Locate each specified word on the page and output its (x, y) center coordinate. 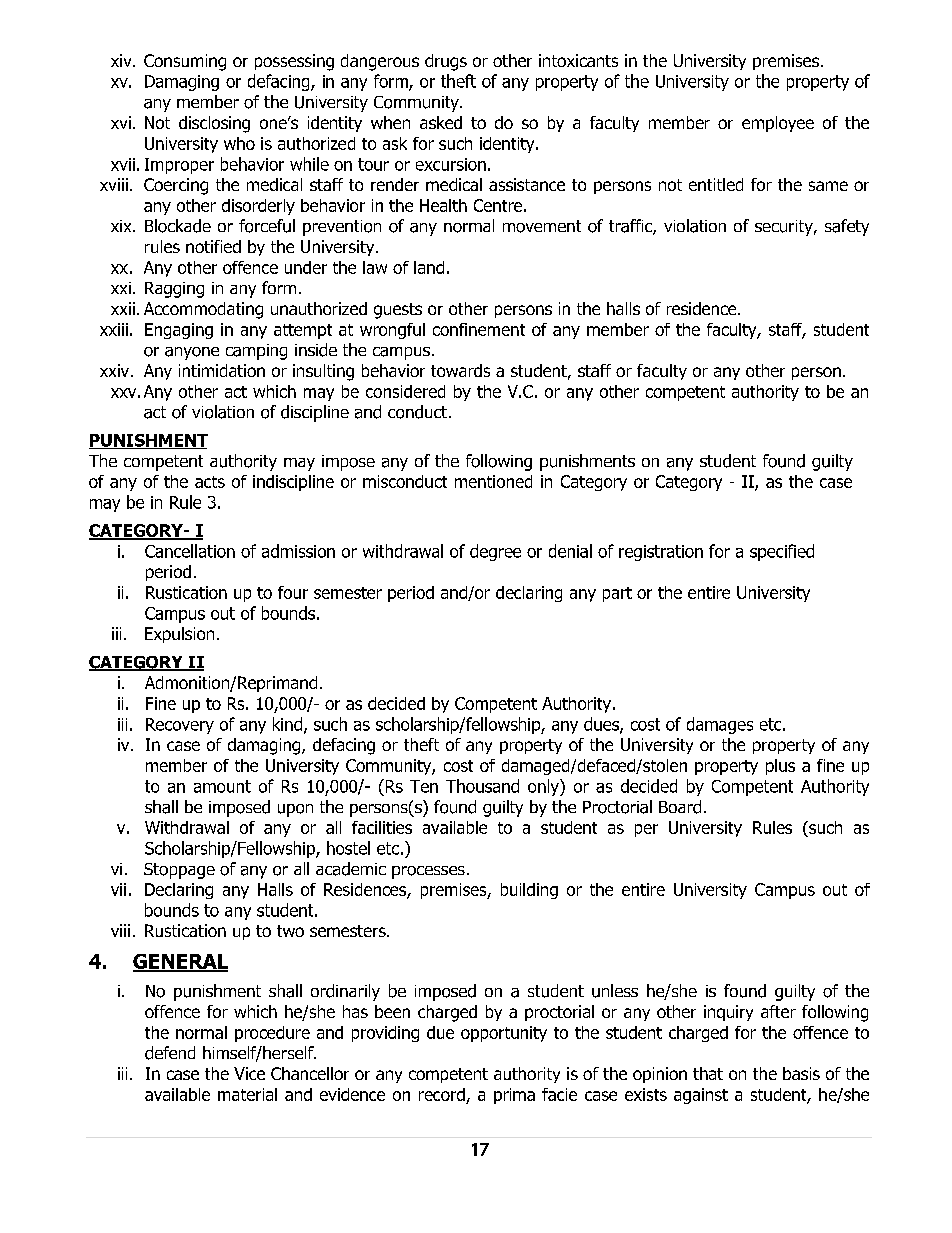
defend (170, 1053)
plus (780, 767)
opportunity (504, 1034)
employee (778, 124)
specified (782, 552)
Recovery (180, 726)
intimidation (222, 370)
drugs (446, 62)
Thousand (482, 786)
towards (460, 370)
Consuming (185, 62)
